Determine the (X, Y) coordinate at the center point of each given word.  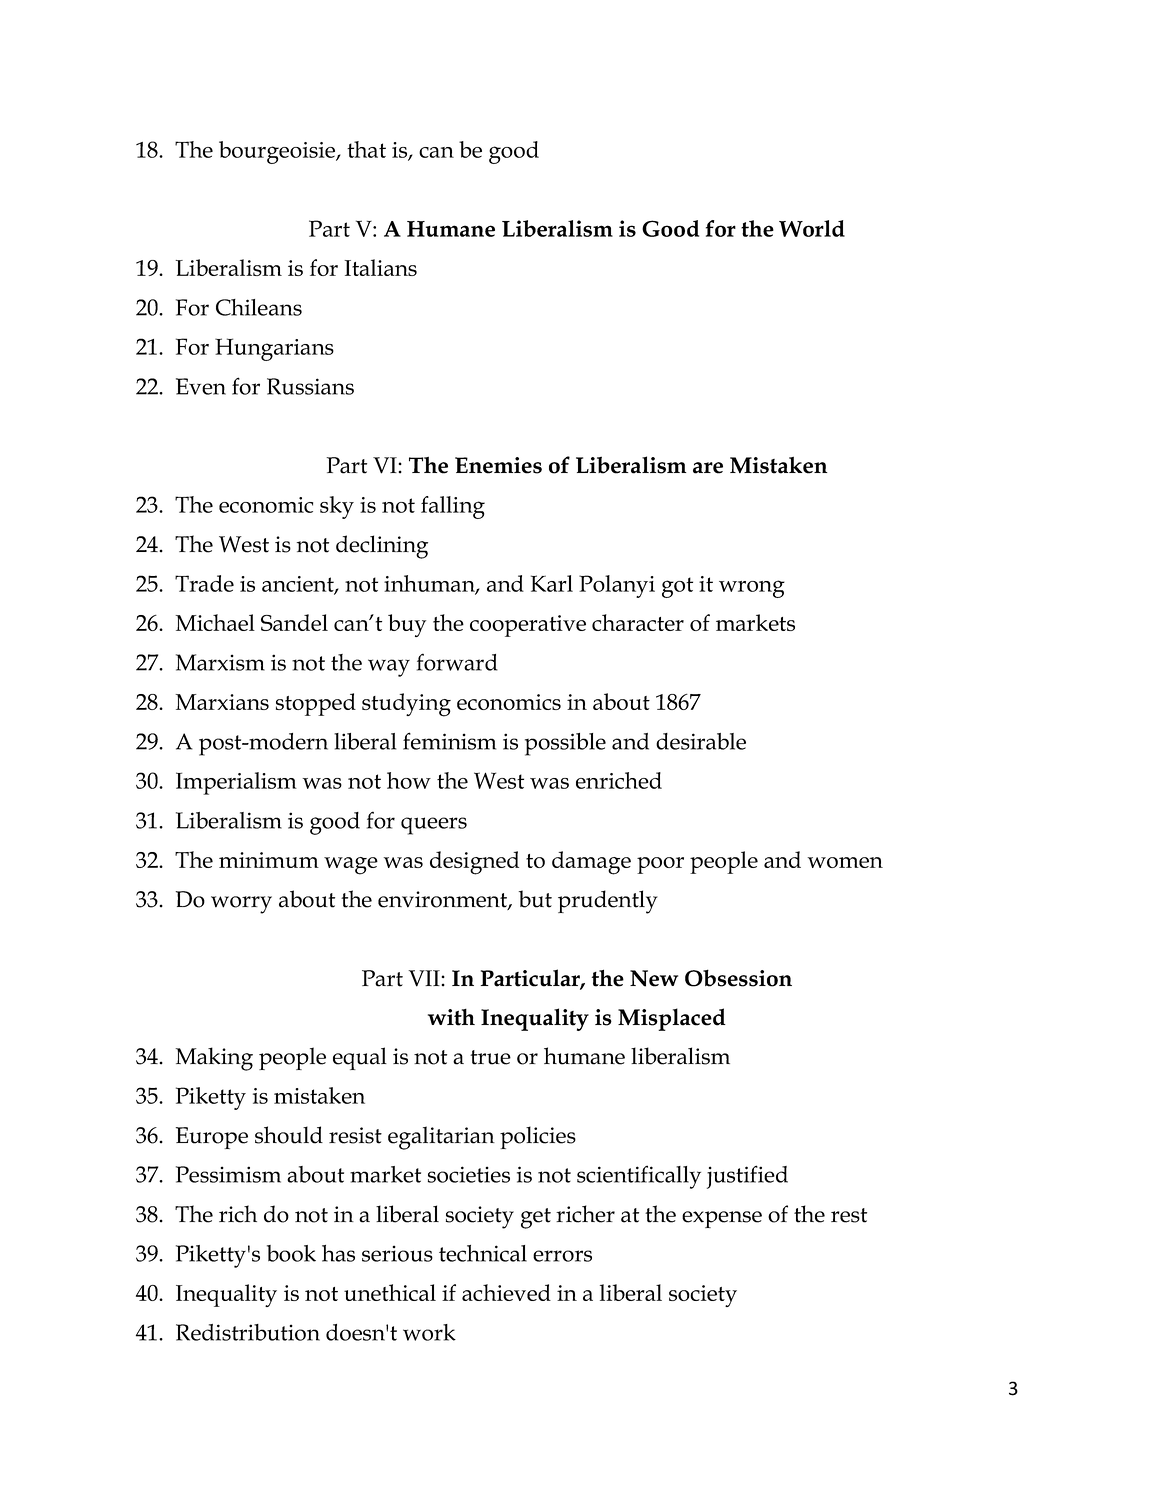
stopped (316, 704)
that (366, 149)
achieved (506, 1292)
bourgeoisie (278, 152)
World (812, 228)
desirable (701, 741)
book (291, 1253)
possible (565, 744)
